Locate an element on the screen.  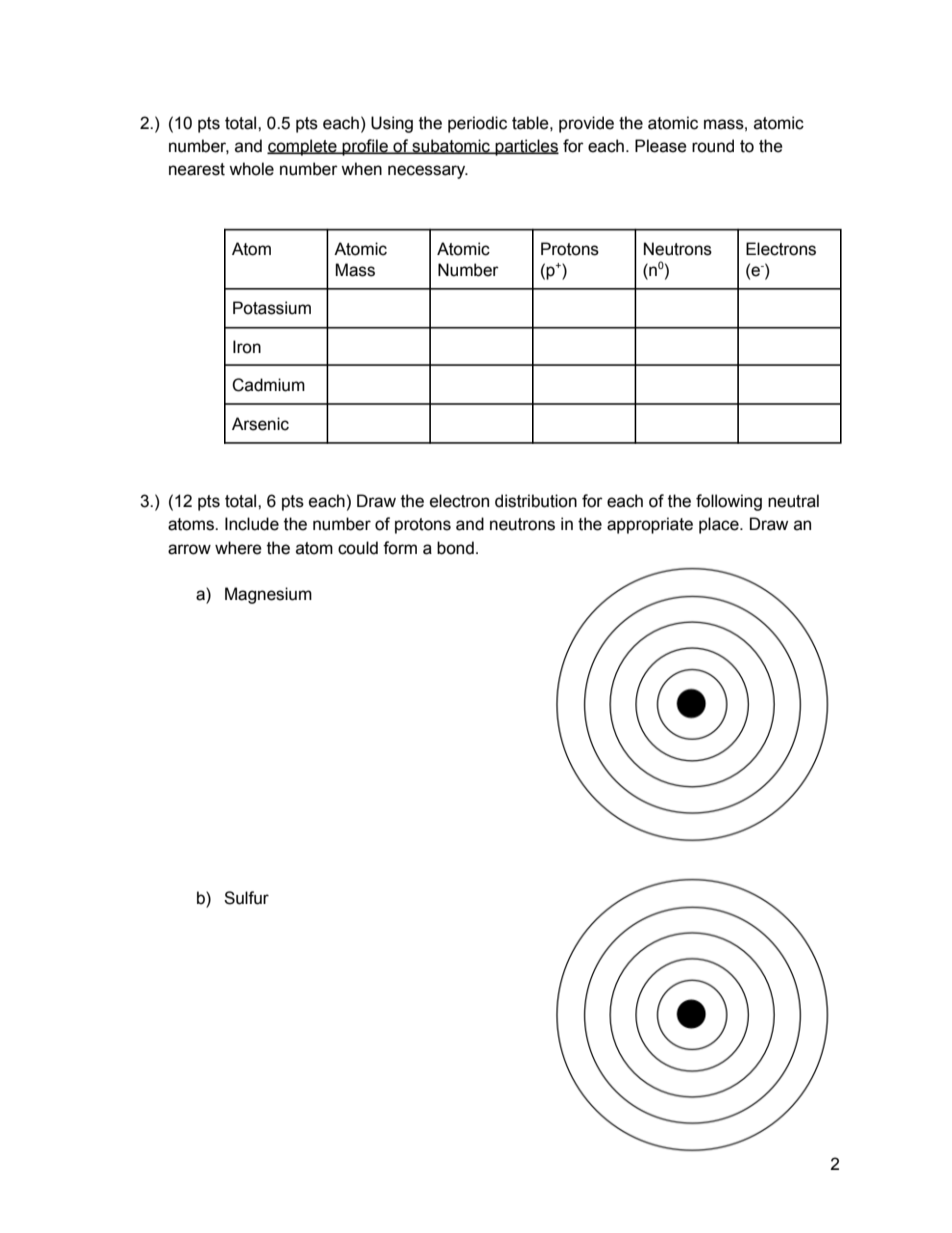
distribution is located at coordinates (536, 501).
